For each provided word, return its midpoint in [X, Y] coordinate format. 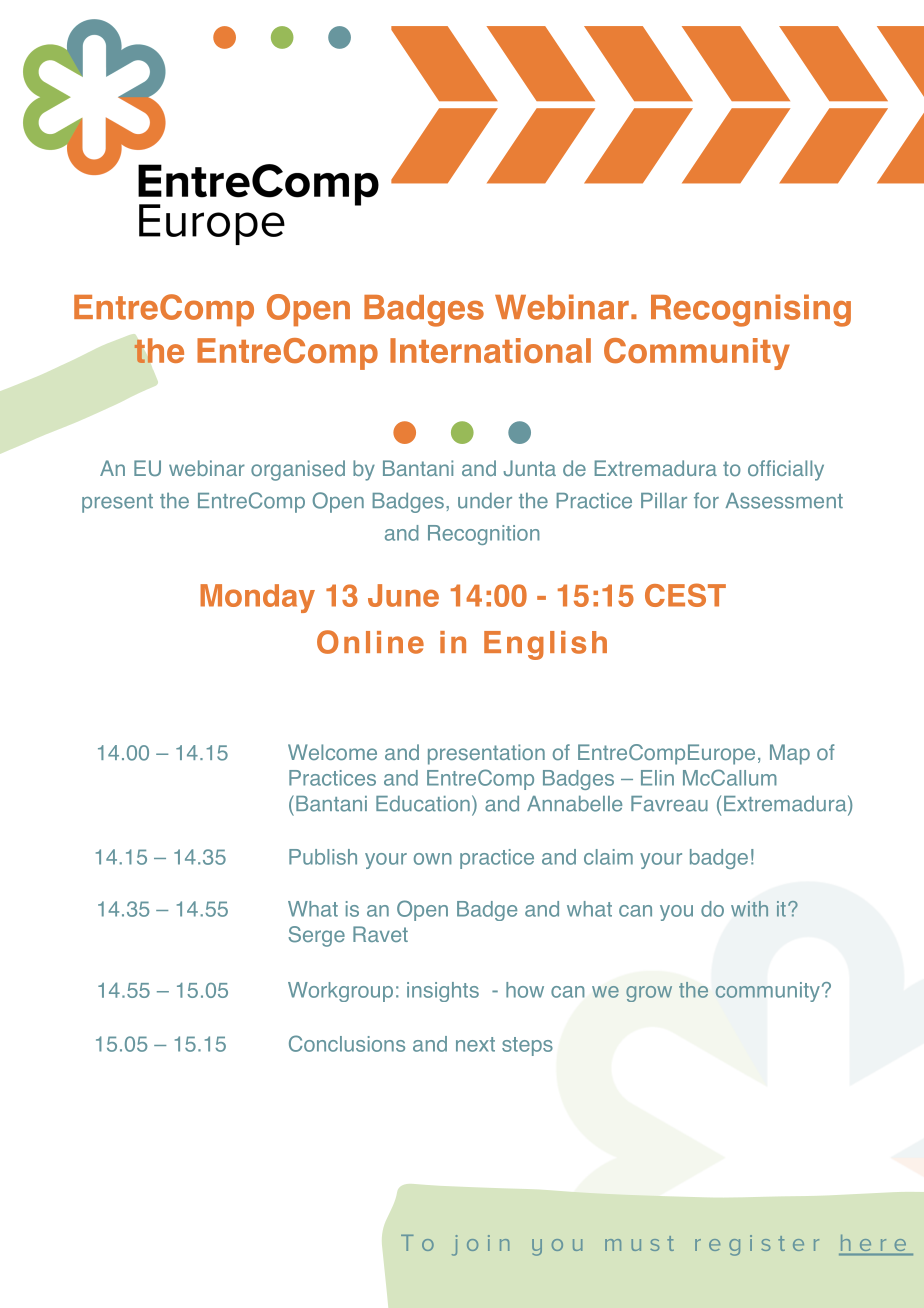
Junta [530, 468]
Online [370, 642]
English [545, 645]
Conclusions [347, 1043]
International [490, 350]
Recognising [751, 310]
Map [790, 754]
